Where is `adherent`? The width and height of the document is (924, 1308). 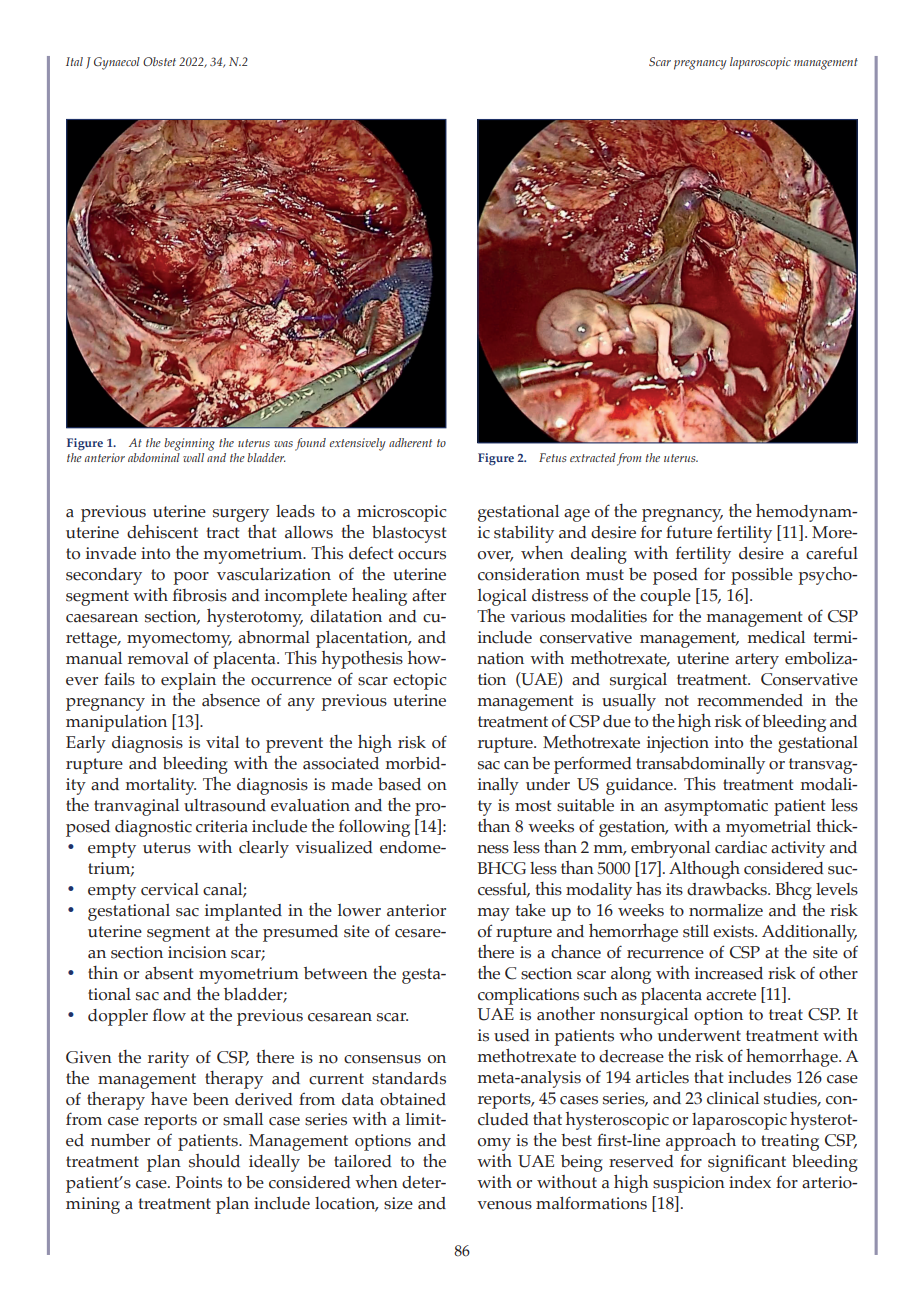
adherent is located at coordinates (410, 442).
